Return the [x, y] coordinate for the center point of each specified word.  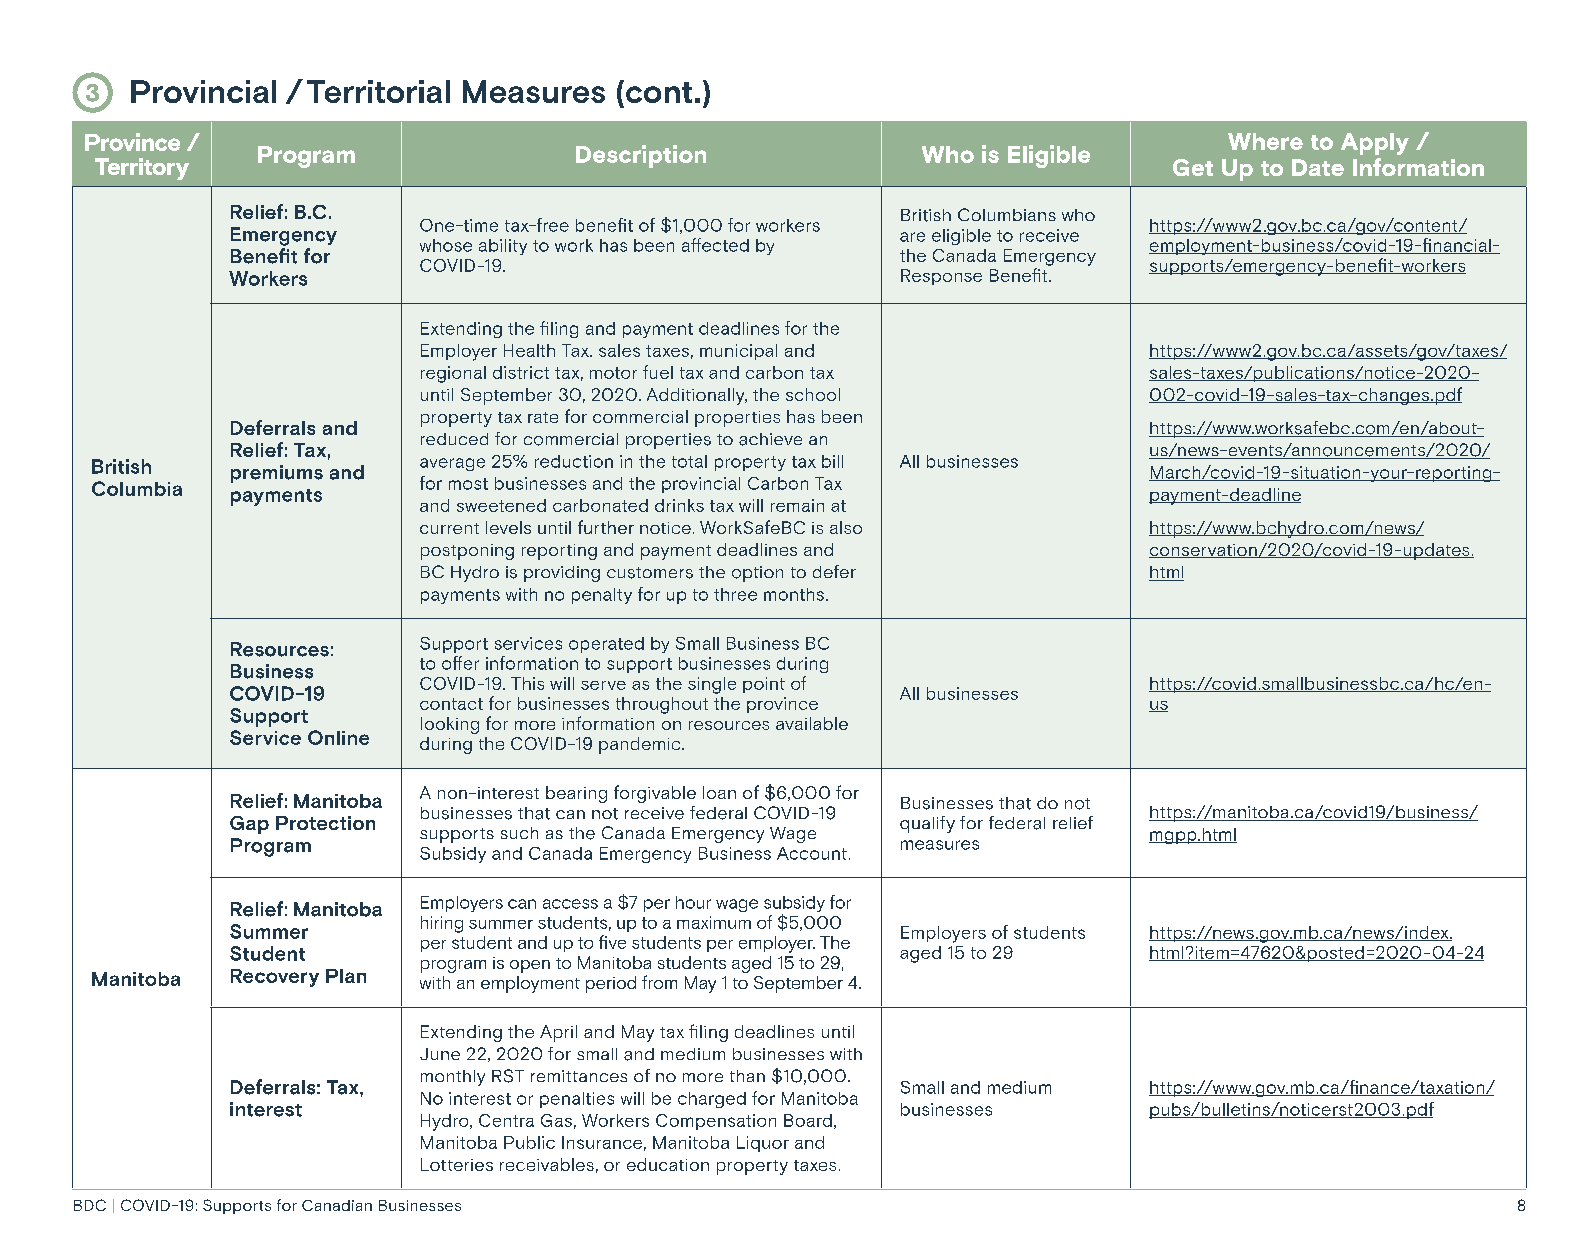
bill [832, 461]
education [668, 1164]
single [712, 685]
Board [808, 1120]
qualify [927, 824]
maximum [714, 922]
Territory [142, 169]
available [812, 723]
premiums [277, 474]
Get [1193, 167]
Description [641, 156]
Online [338, 737]
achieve [770, 439]
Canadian [337, 1205]
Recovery [275, 978]
